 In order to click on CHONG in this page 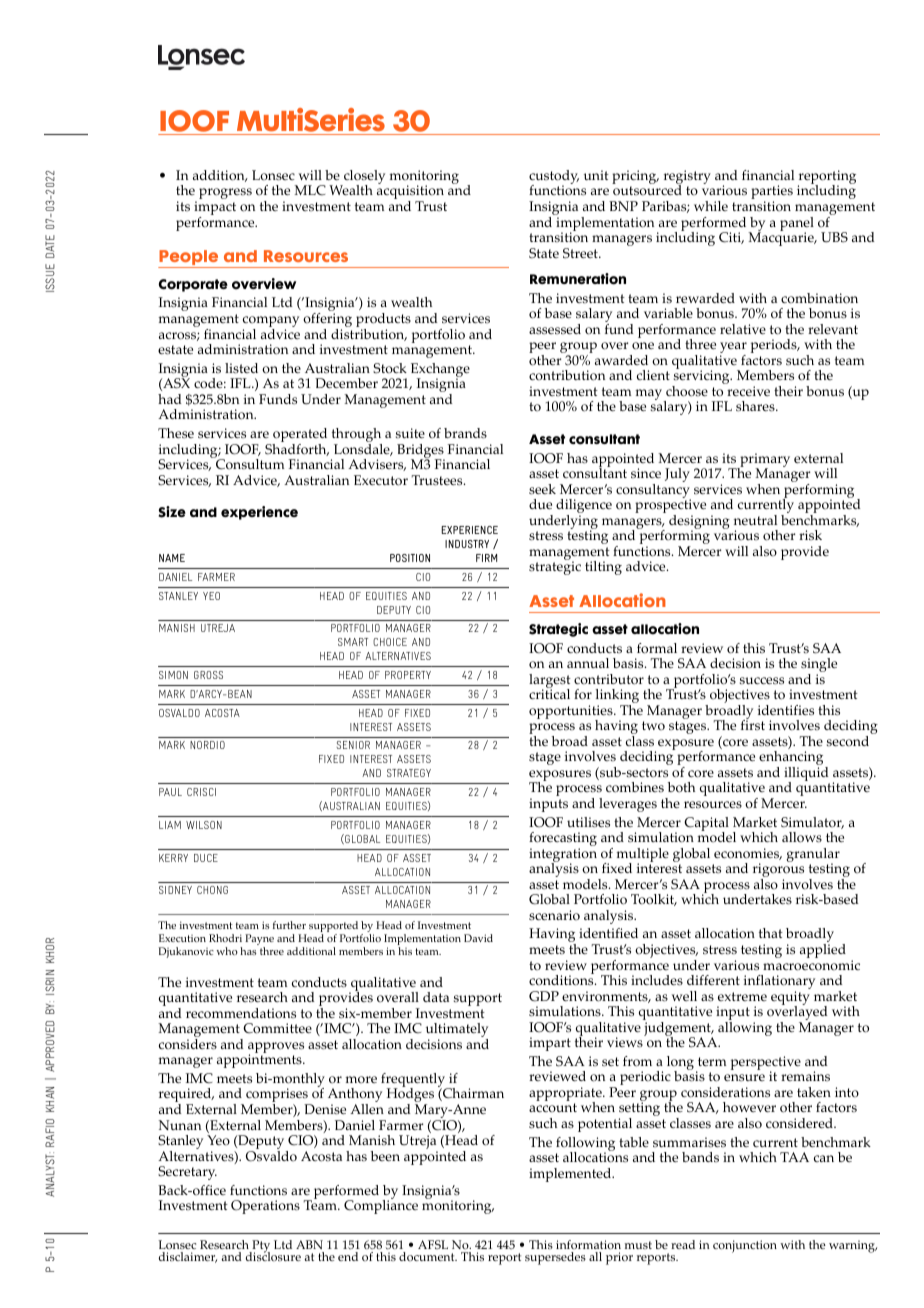, I will do `click(212, 890)`.
